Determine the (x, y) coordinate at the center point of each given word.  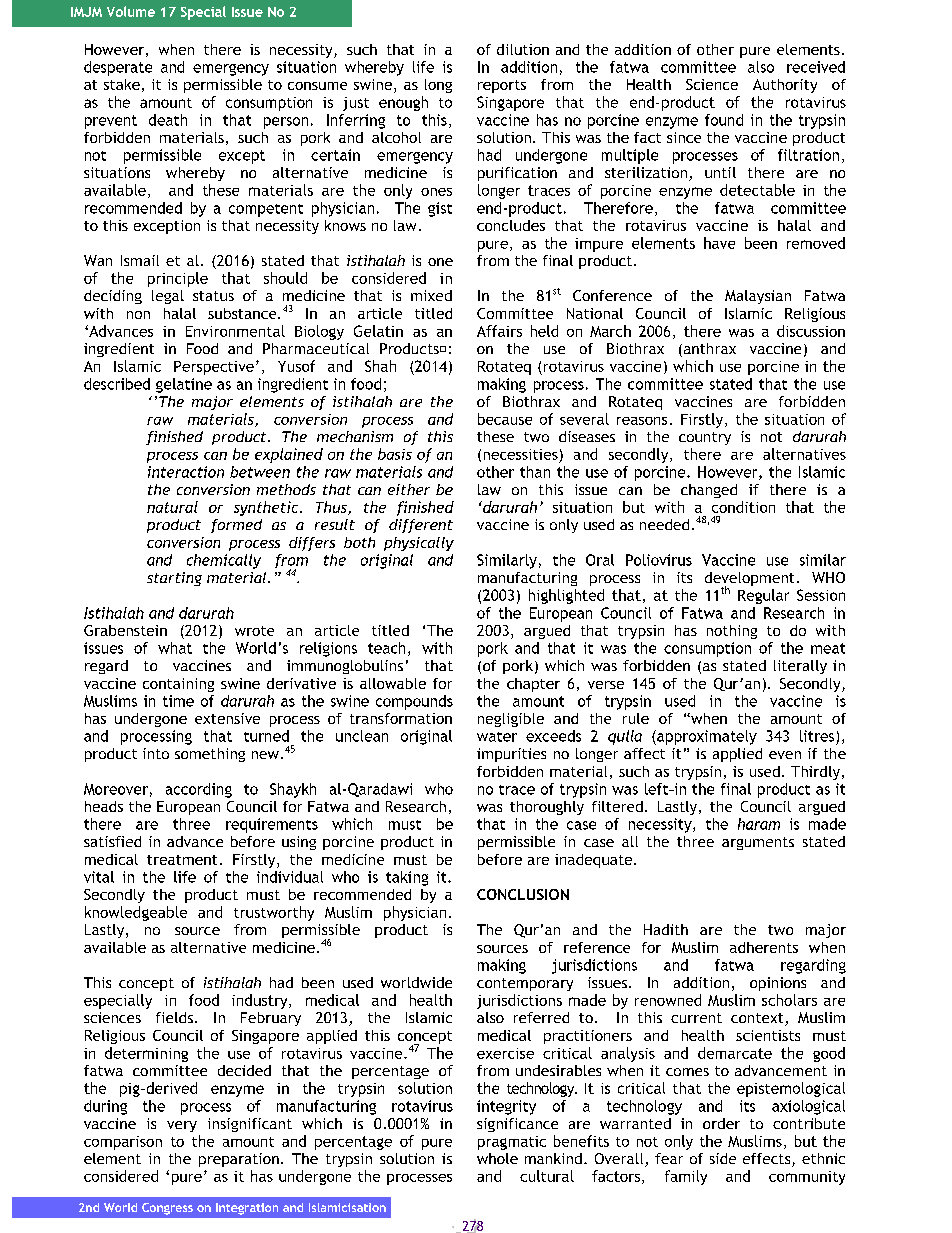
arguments (758, 843)
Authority (785, 86)
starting (174, 579)
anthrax (708, 350)
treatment (182, 860)
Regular (763, 596)
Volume (131, 11)
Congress (167, 1209)
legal (168, 297)
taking (407, 878)
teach (386, 648)
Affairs (499, 331)
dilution (523, 49)
